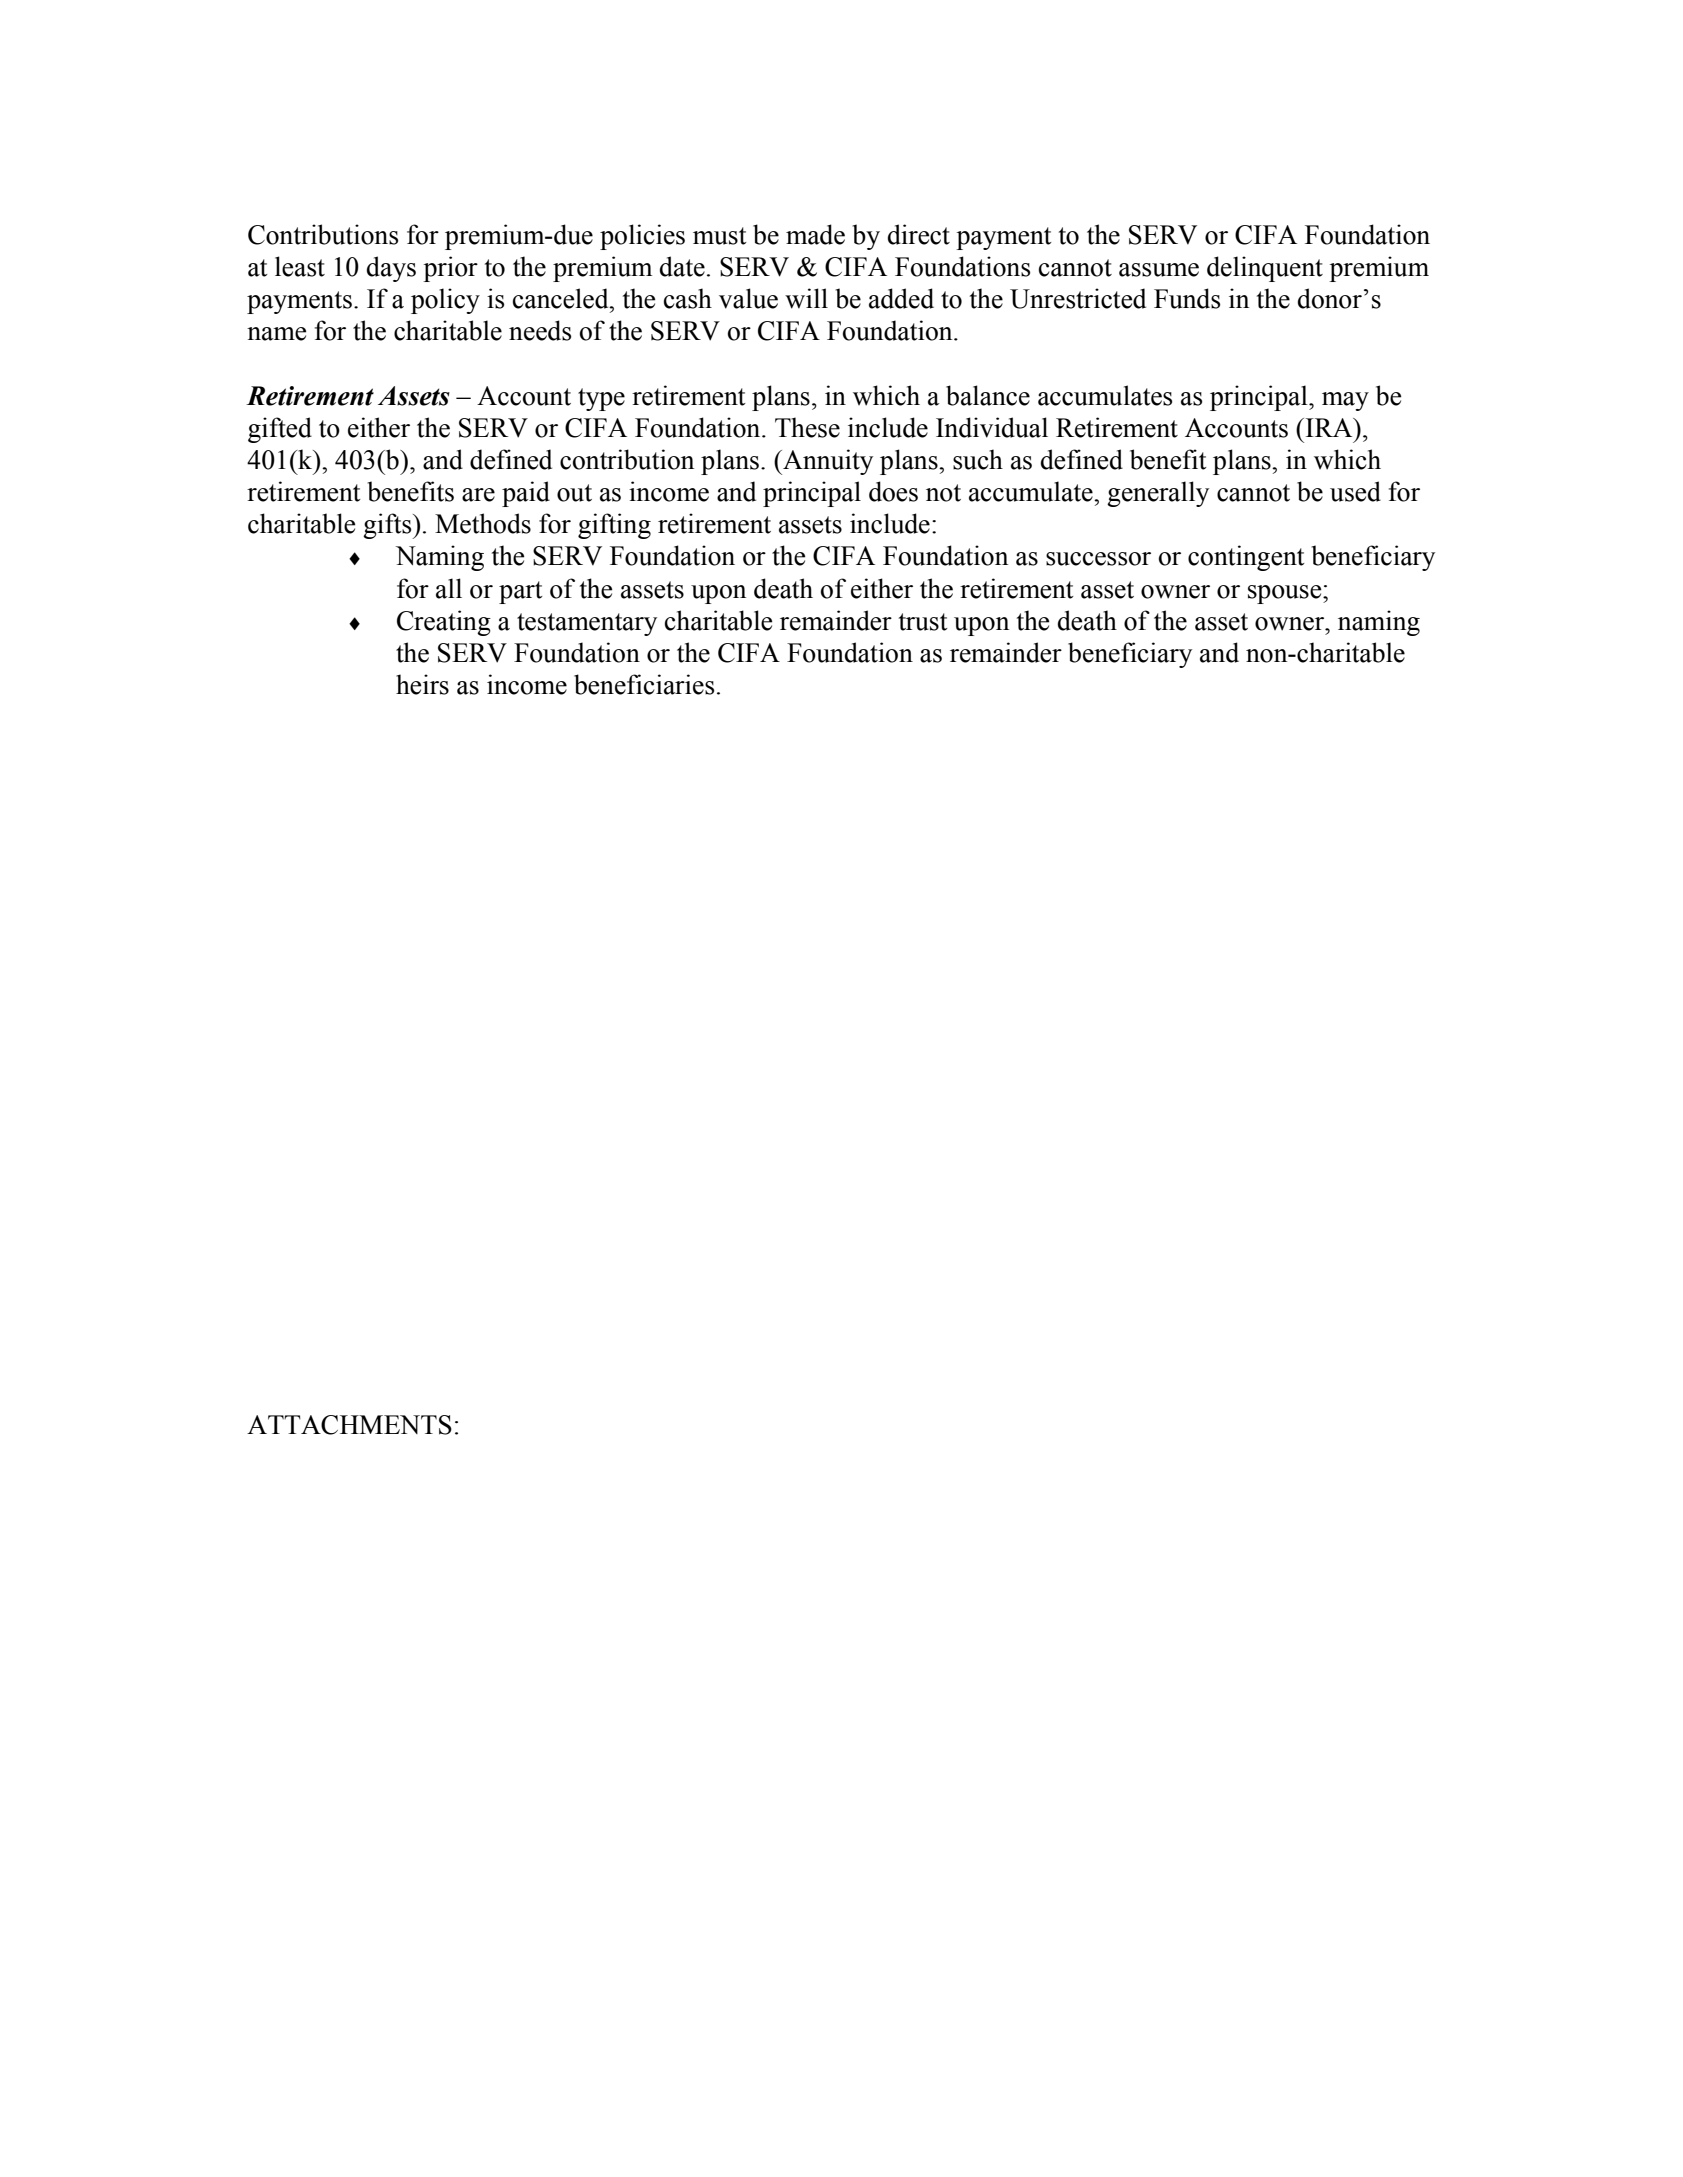  Describe the element at coordinates (1286, 594) in the page. I see `spouse` at that location.
